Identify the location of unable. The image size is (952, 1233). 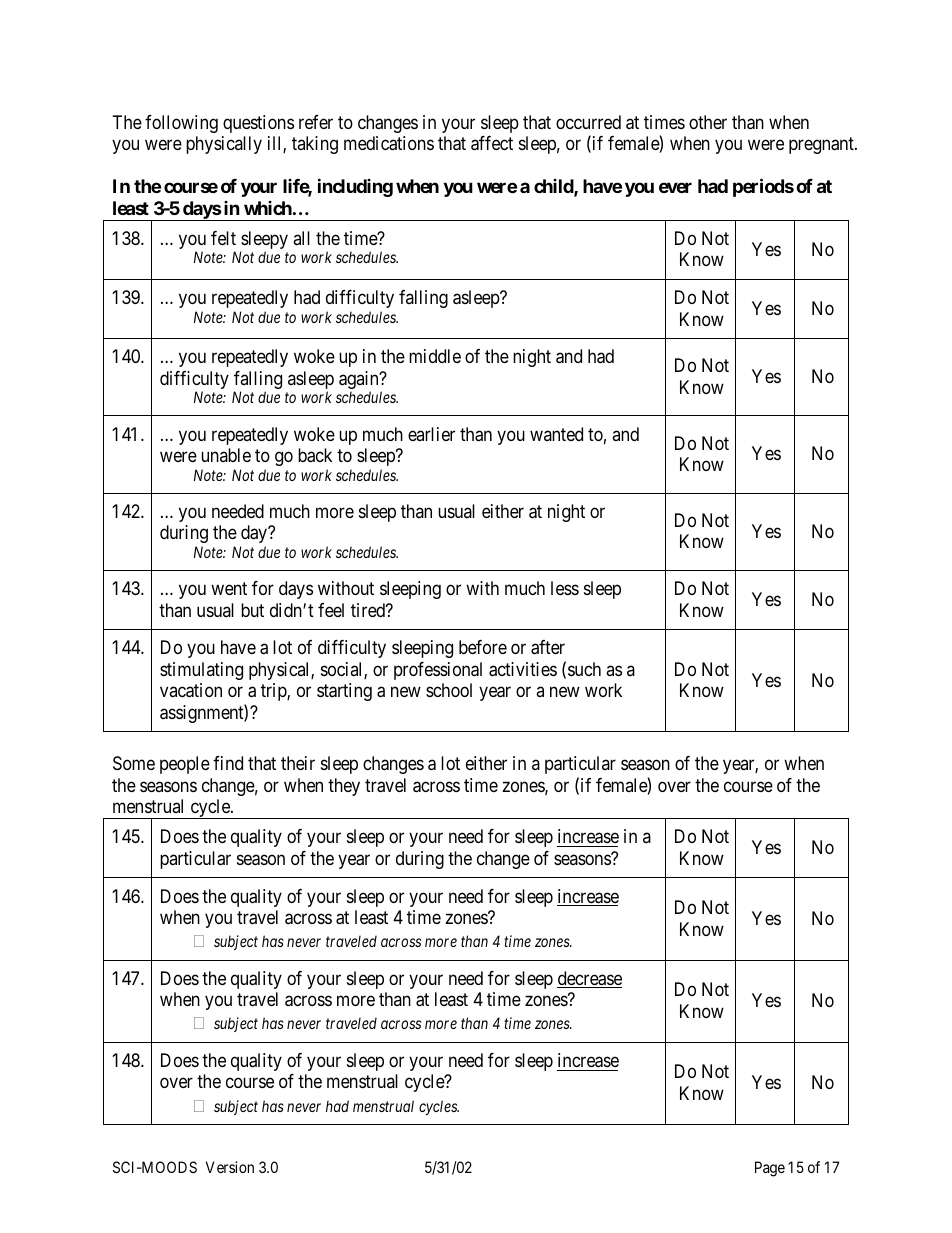
(226, 455).
